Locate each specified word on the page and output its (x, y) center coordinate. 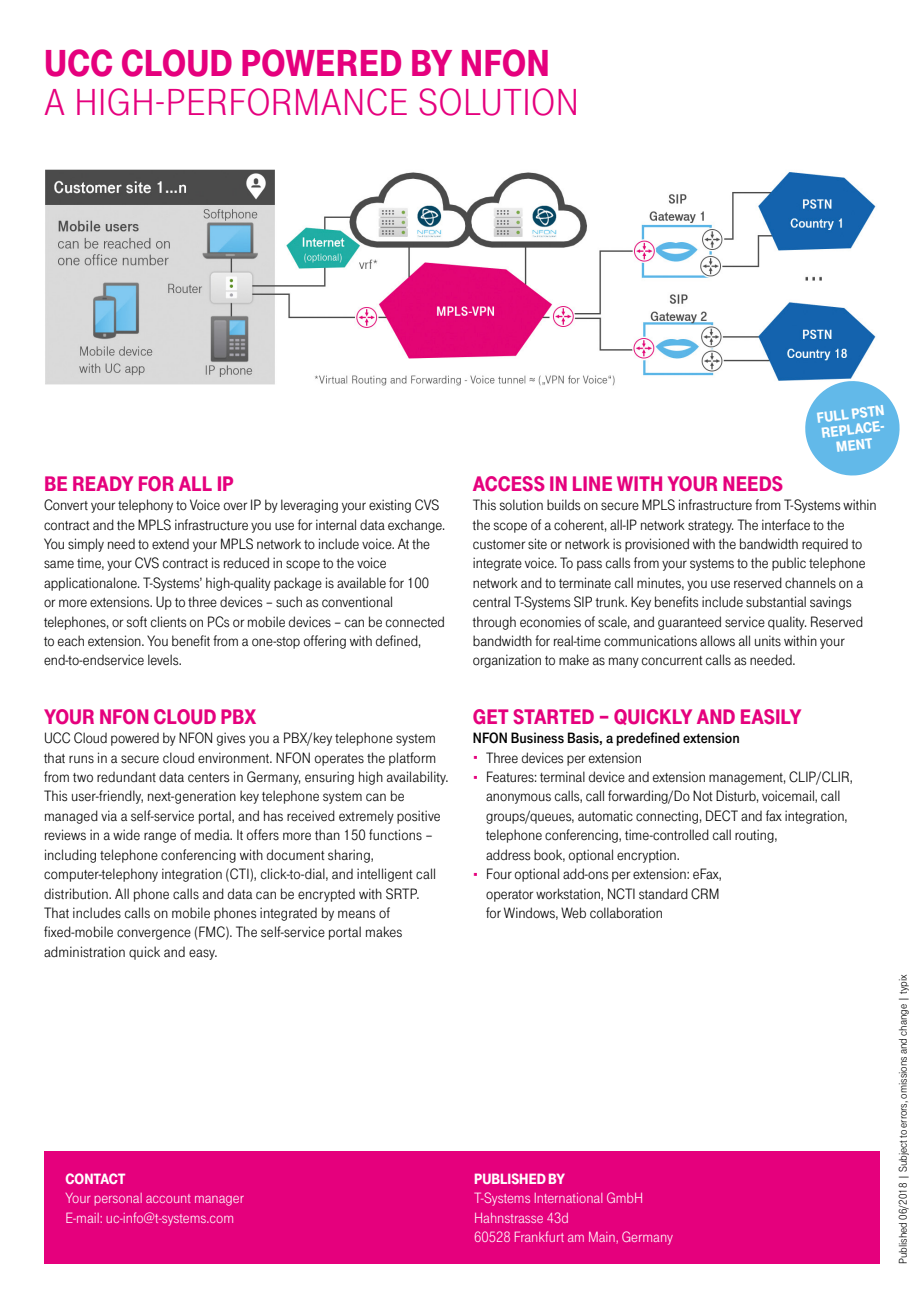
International (568, 1198)
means (356, 914)
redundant (126, 777)
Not (703, 796)
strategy (711, 527)
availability (417, 778)
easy (203, 954)
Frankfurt (539, 1236)
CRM (705, 894)
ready (103, 483)
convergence (154, 934)
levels (164, 660)
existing (390, 506)
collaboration (626, 913)
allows (717, 641)
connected (415, 622)
